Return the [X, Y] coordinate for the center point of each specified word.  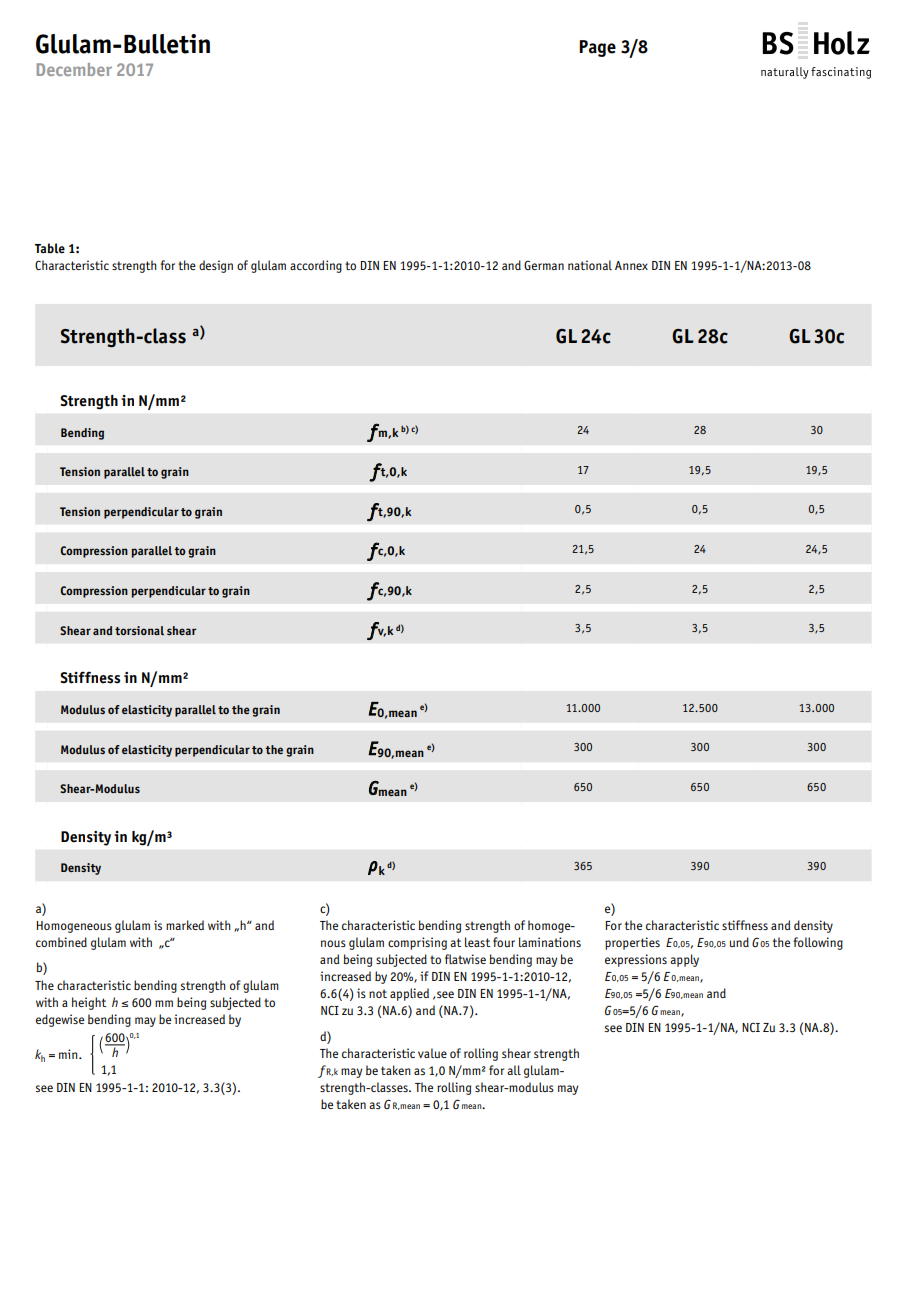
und [739, 942]
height [89, 1003]
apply [684, 960]
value [432, 1053]
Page [597, 48]
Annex [631, 265]
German [544, 265]
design [216, 266]
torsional [139, 630]
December [74, 69]
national [590, 265]
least [477, 942]
